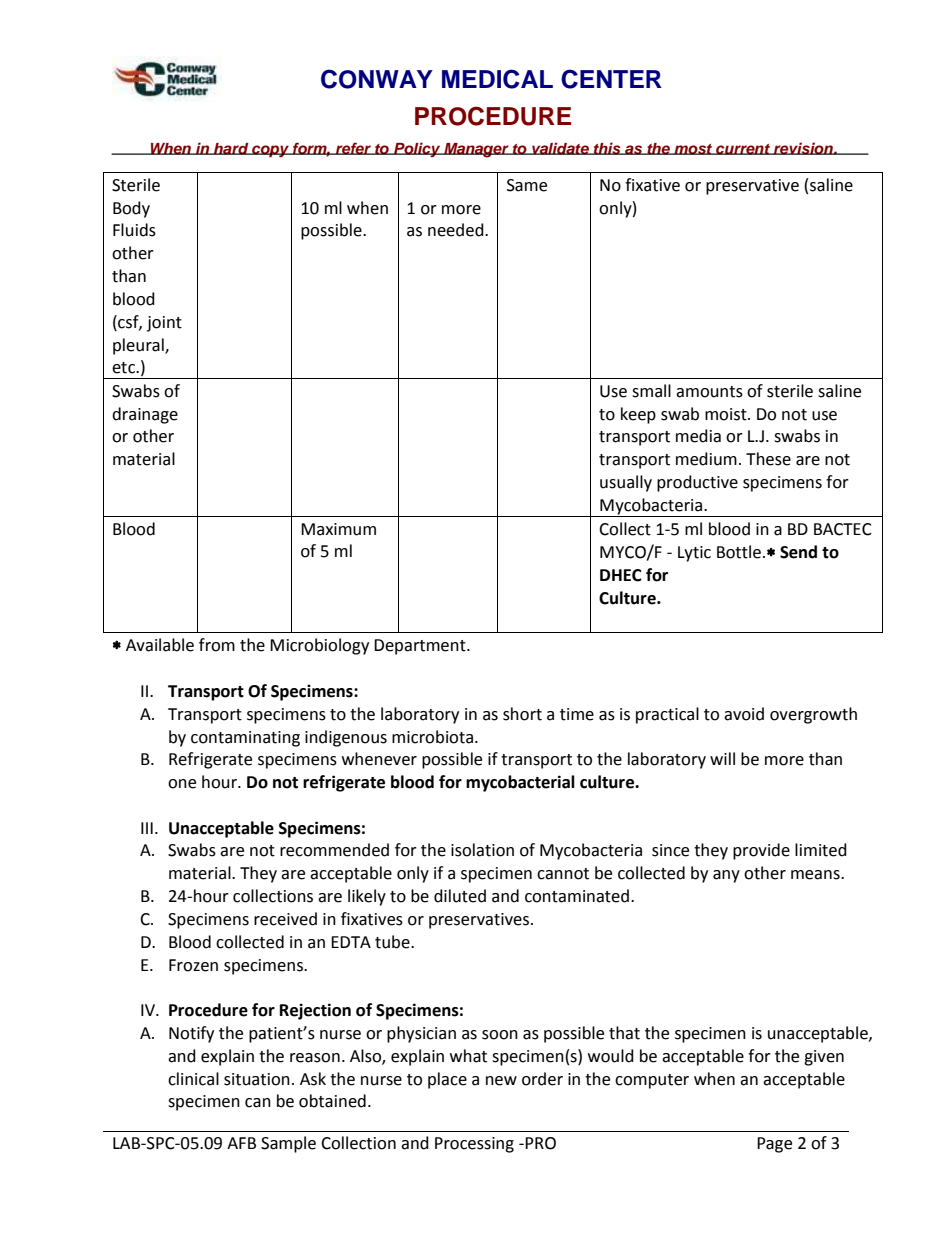 The image size is (952, 1233). I want to click on contaminating, so click(245, 739).
